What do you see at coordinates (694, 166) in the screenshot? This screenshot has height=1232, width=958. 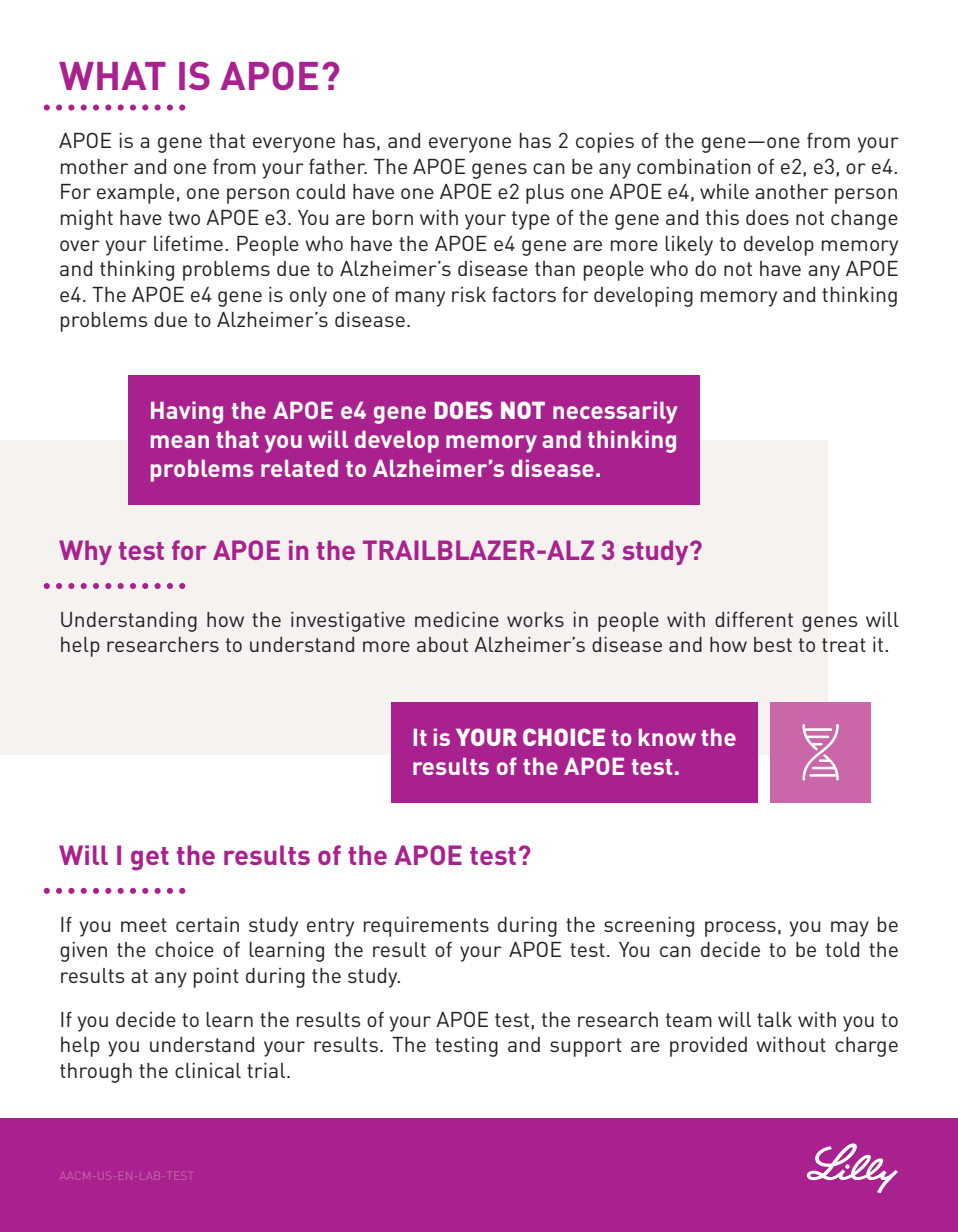 I see `combination` at bounding box center [694, 166].
